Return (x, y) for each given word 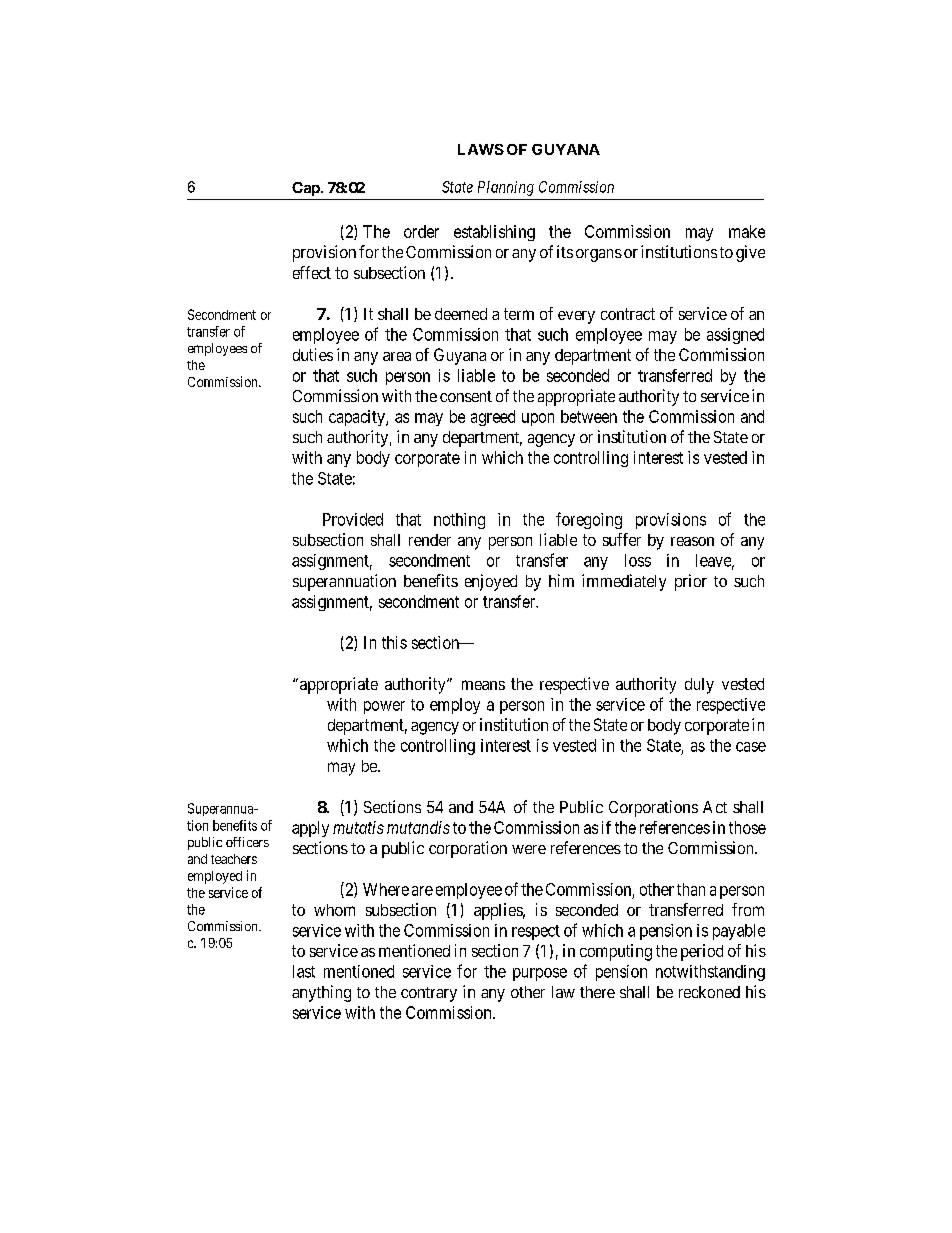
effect (312, 272)
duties (313, 354)
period (702, 952)
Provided (353, 519)
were (529, 849)
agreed (493, 418)
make (747, 231)
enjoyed (491, 582)
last (304, 971)
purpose (540, 974)
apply (310, 829)
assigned (735, 336)
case (751, 747)
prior (691, 582)
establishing (494, 233)
